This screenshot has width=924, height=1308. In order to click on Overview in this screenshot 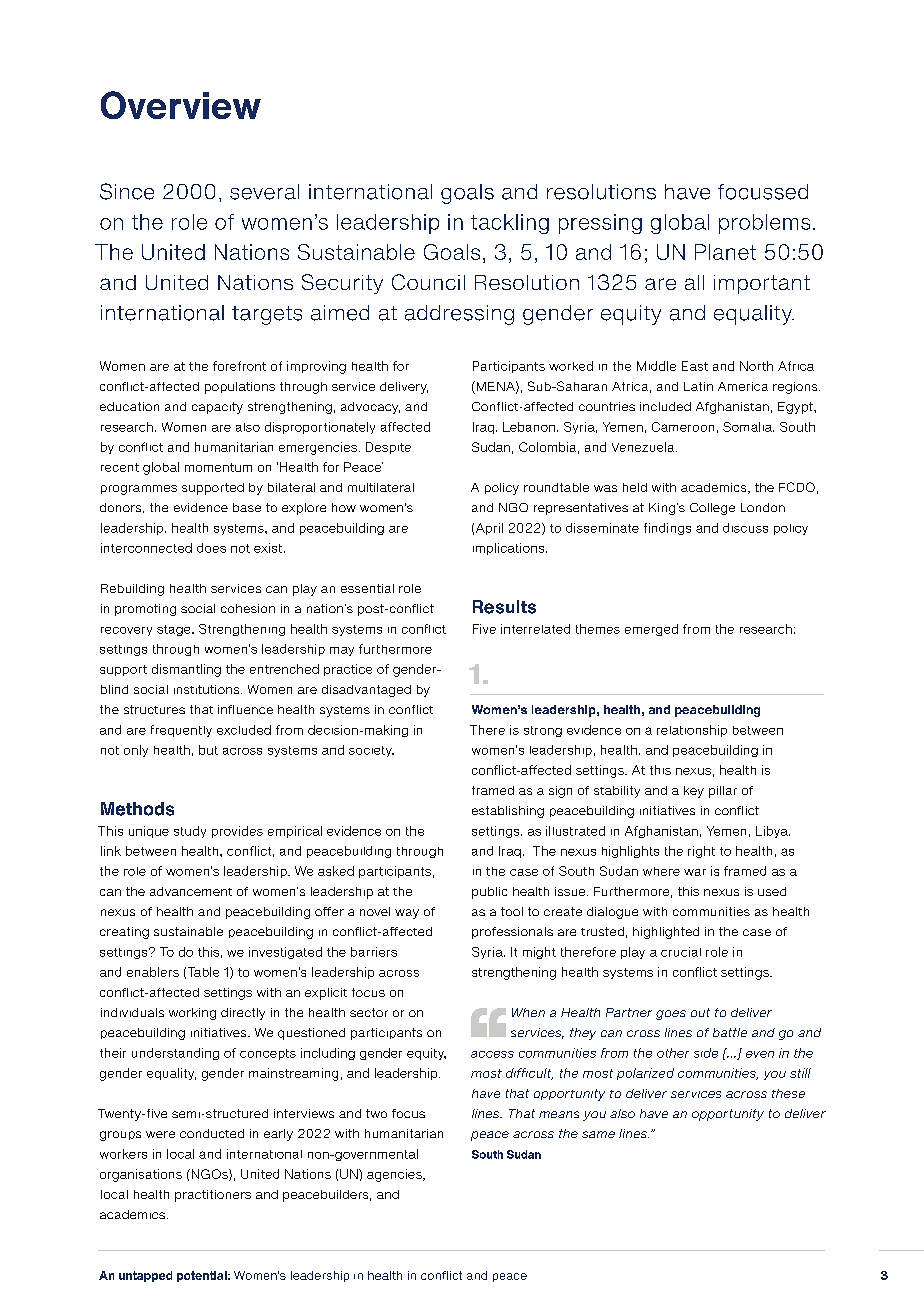, I will do `click(181, 105)`.
